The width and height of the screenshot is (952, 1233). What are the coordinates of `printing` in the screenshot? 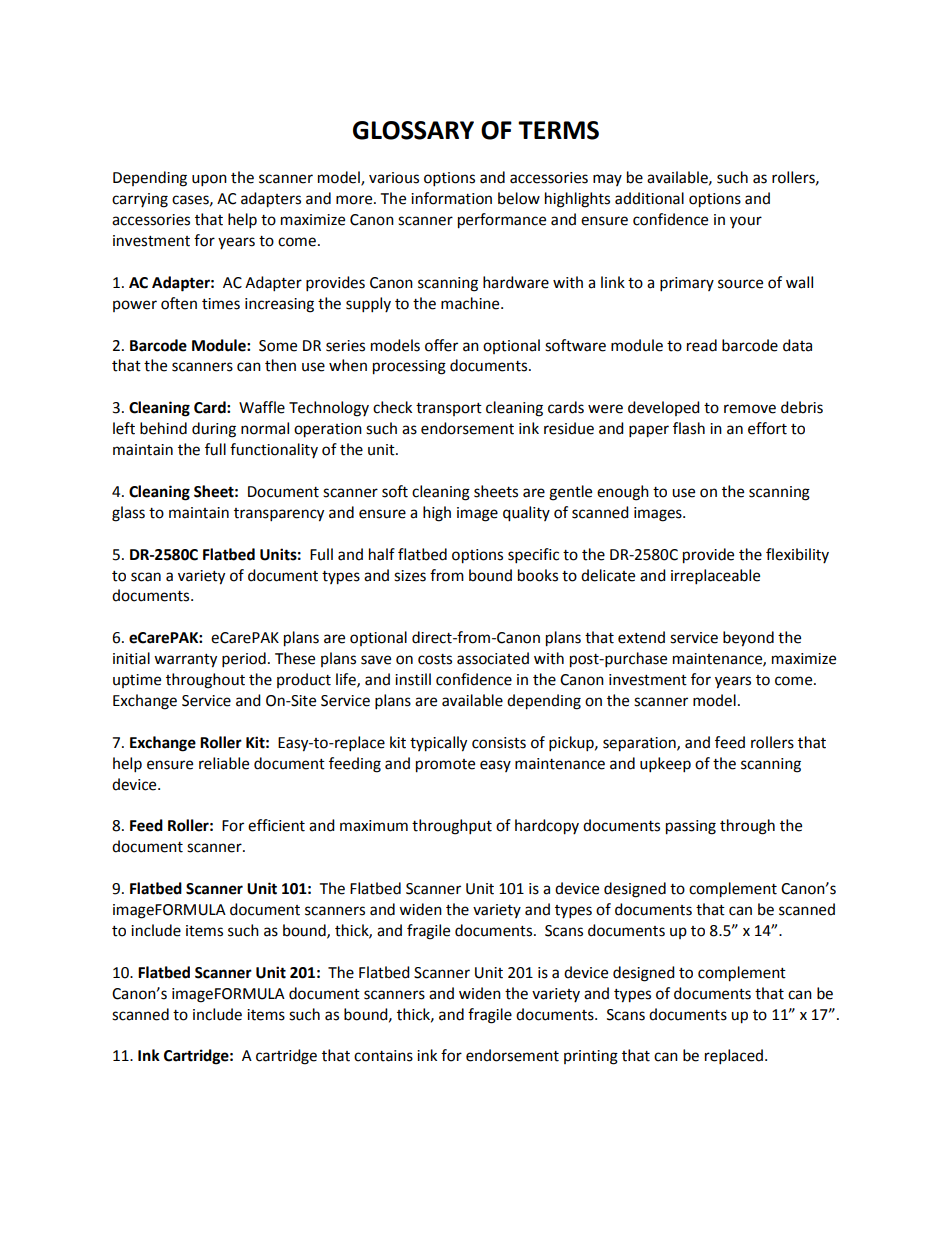 It's located at (591, 1057).
